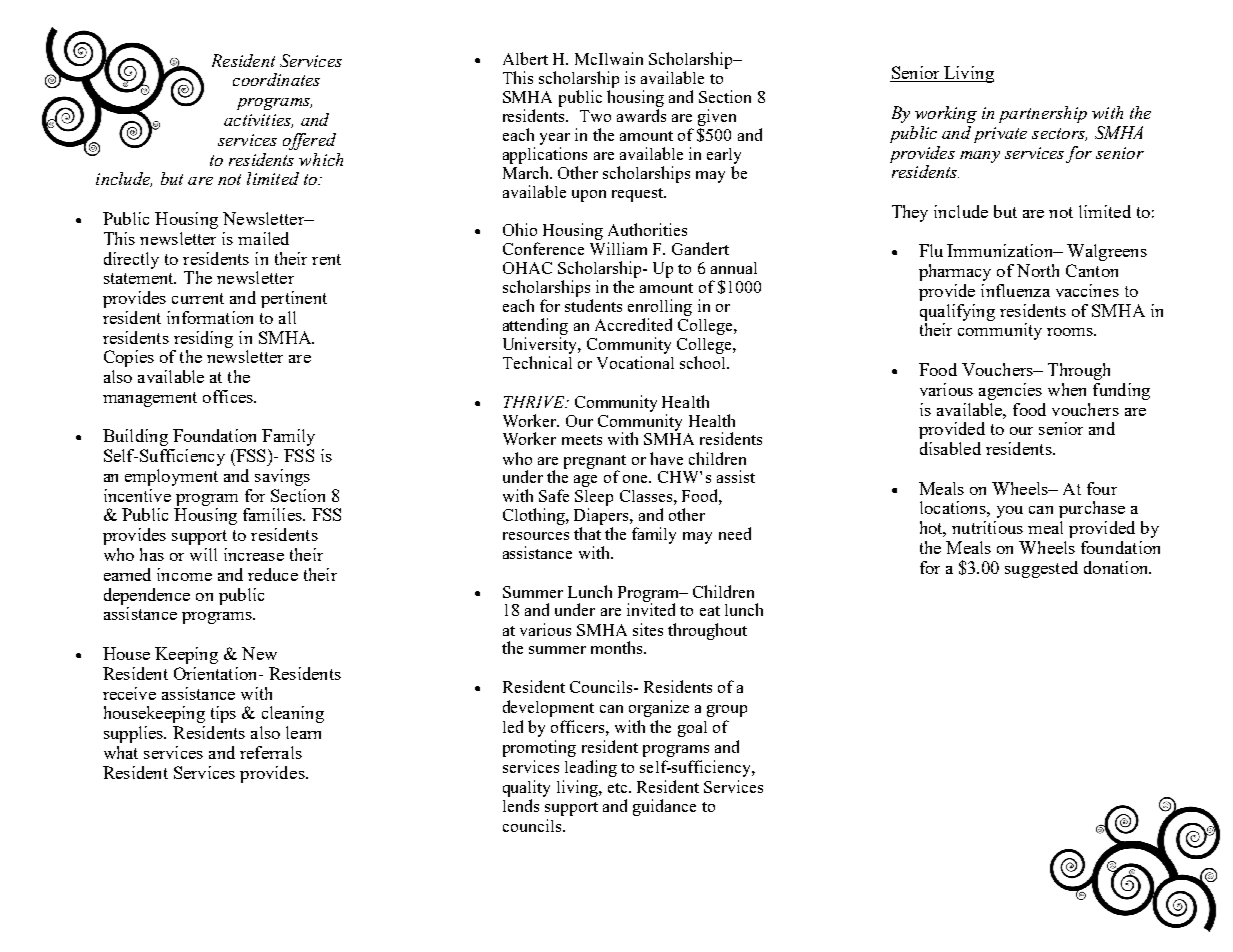 The width and height of the page is (1233, 952). Describe the element at coordinates (1043, 114) in the page. I see `partnership` at that location.
